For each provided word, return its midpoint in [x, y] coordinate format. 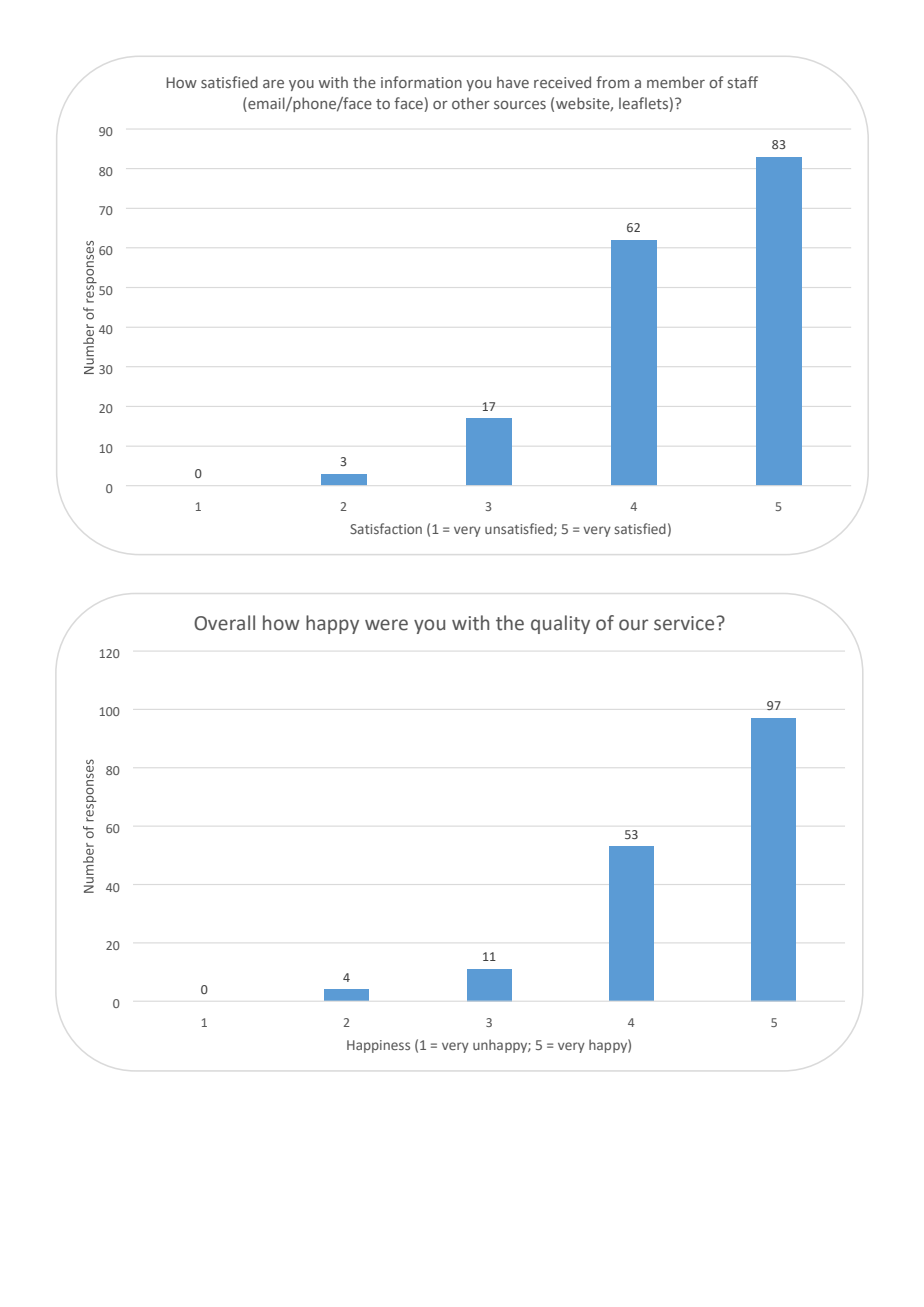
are [273, 84]
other [471, 103]
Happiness [378, 1046]
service [684, 623]
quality [560, 624]
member [676, 82]
